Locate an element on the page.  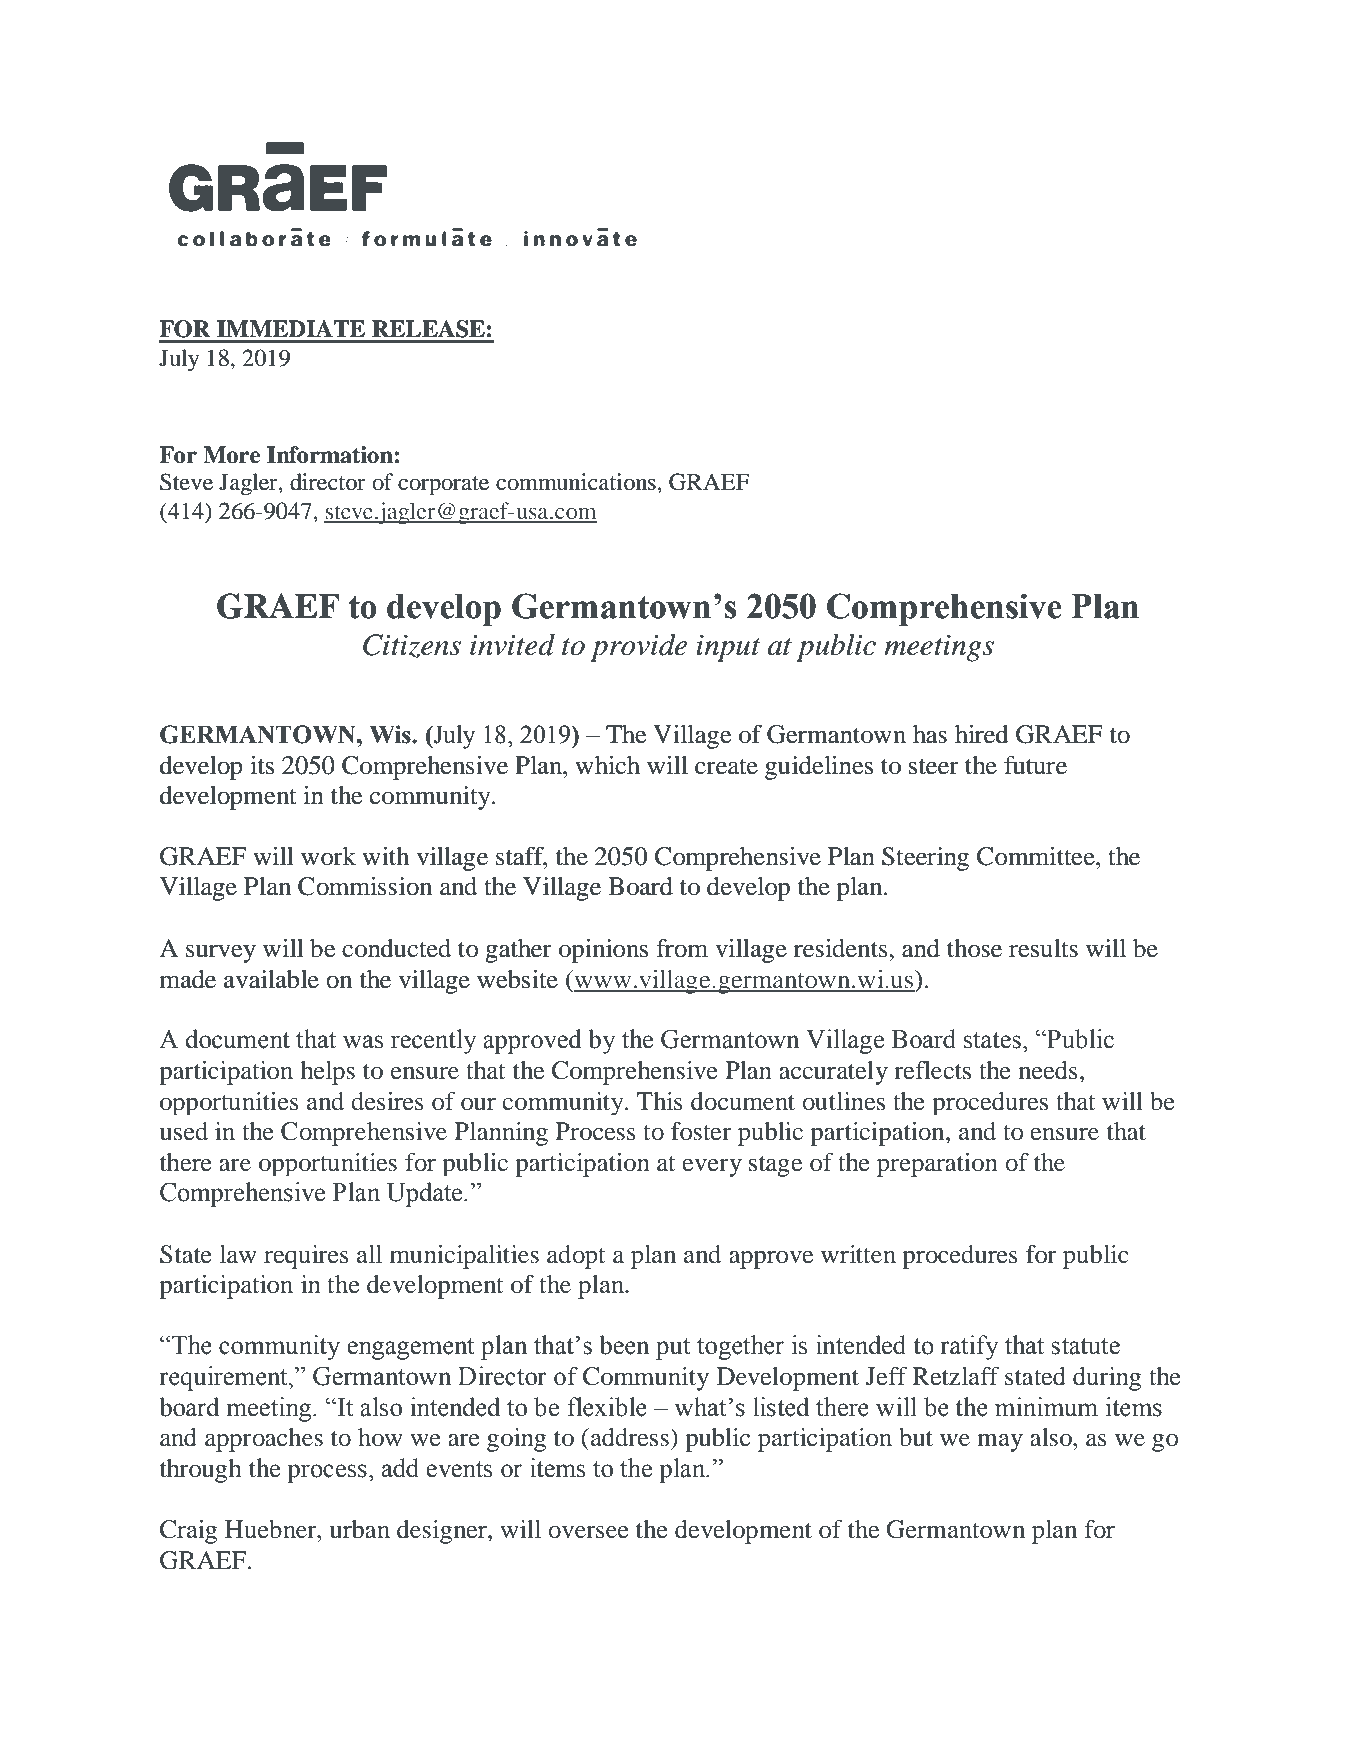
urban is located at coordinates (359, 1529).
